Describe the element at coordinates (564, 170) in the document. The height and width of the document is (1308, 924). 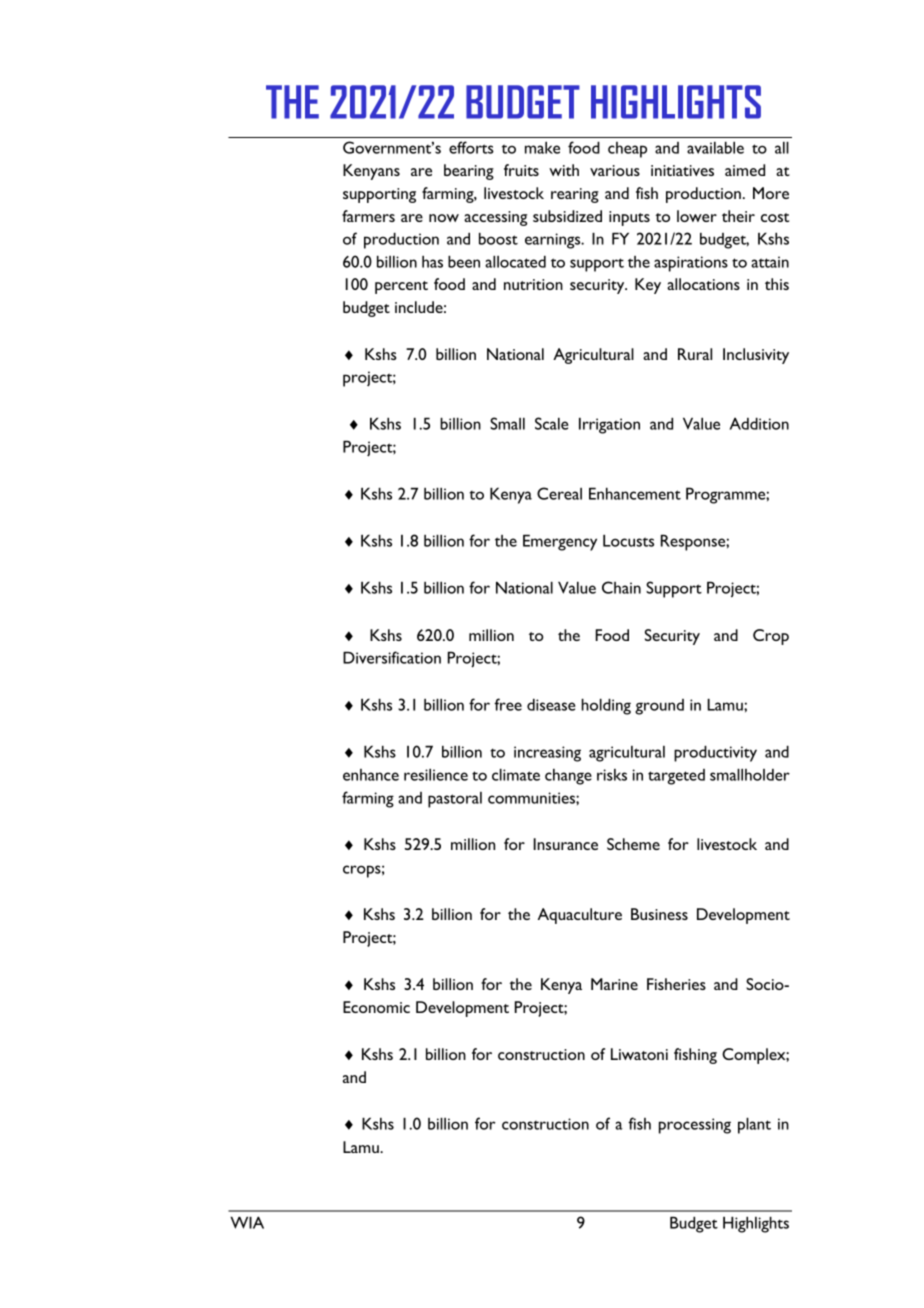
I see `with` at that location.
